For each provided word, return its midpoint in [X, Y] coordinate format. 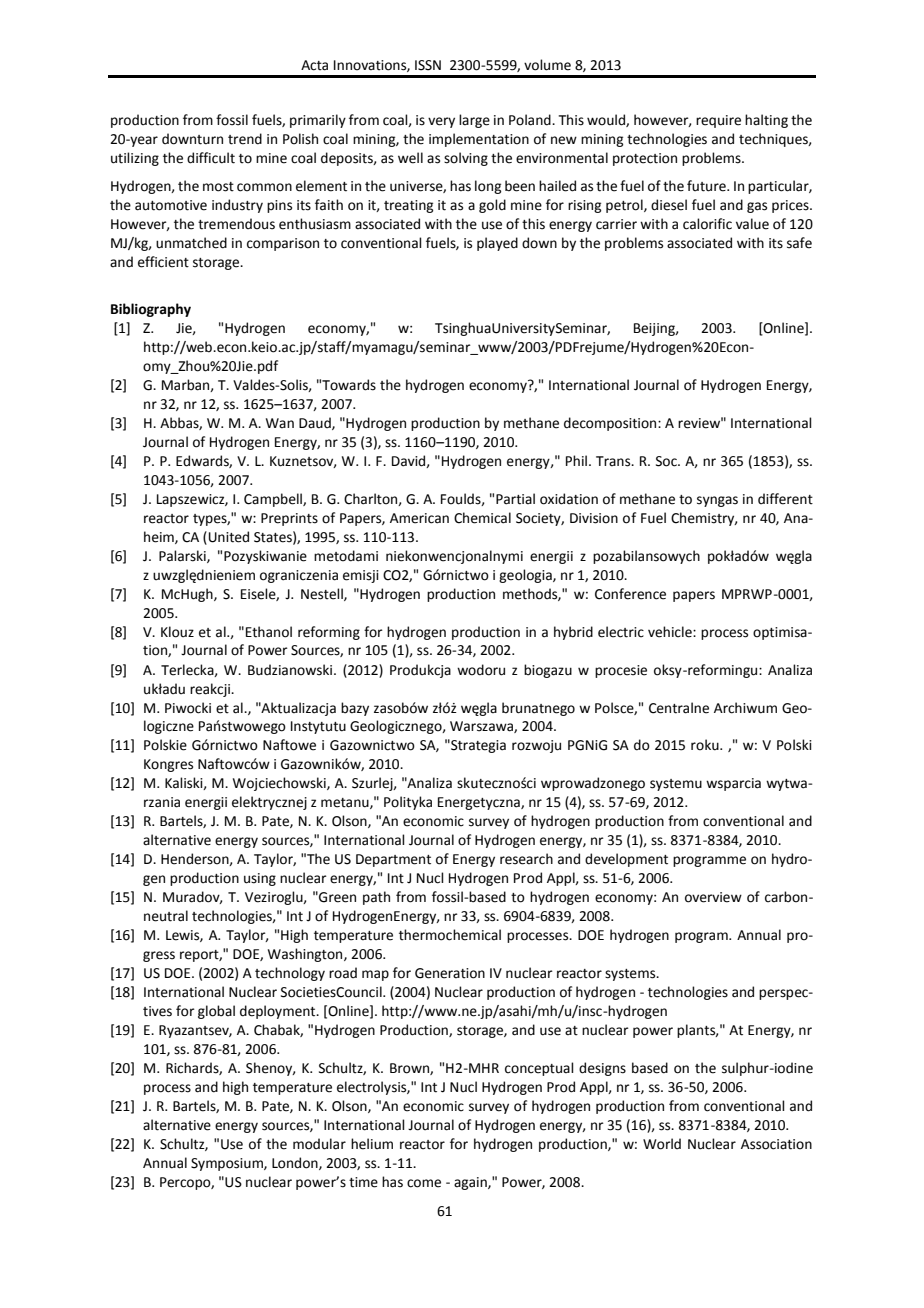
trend [245, 139]
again [471, 1183]
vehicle [671, 632]
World [662, 1144]
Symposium [228, 1164]
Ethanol [269, 632]
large [474, 121]
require [718, 121]
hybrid [573, 633]
